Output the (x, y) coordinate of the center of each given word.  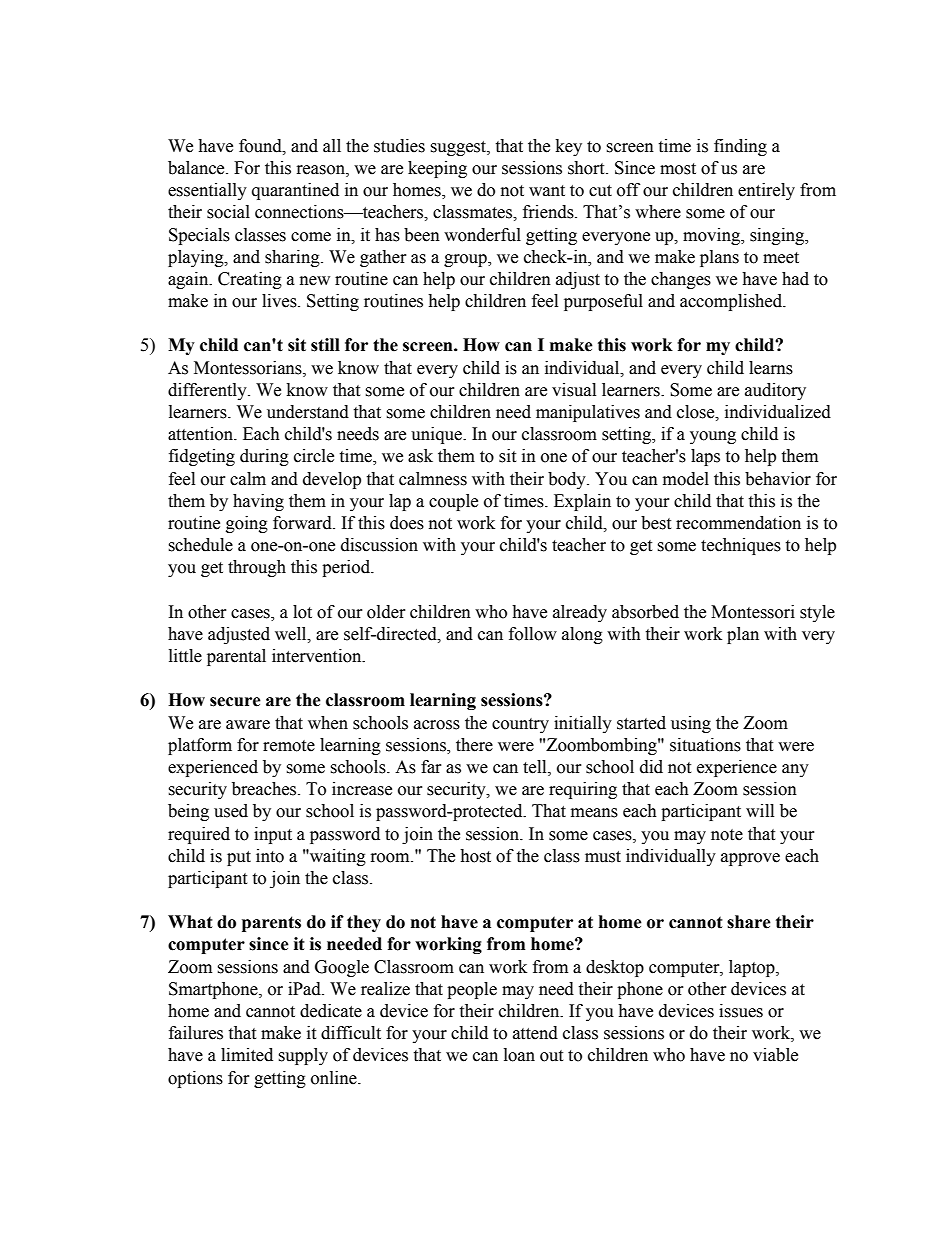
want (547, 191)
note (727, 835)
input (273, 835)
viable (775, 1055)
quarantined (295, 191)
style (817, 613)
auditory (775, 391)
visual (574, 390)
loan (519, 1055)
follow (533, 634)
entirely (766, 191)
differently (208, 391)
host (475, 856)
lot (302, 612)
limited (247, 1055)
